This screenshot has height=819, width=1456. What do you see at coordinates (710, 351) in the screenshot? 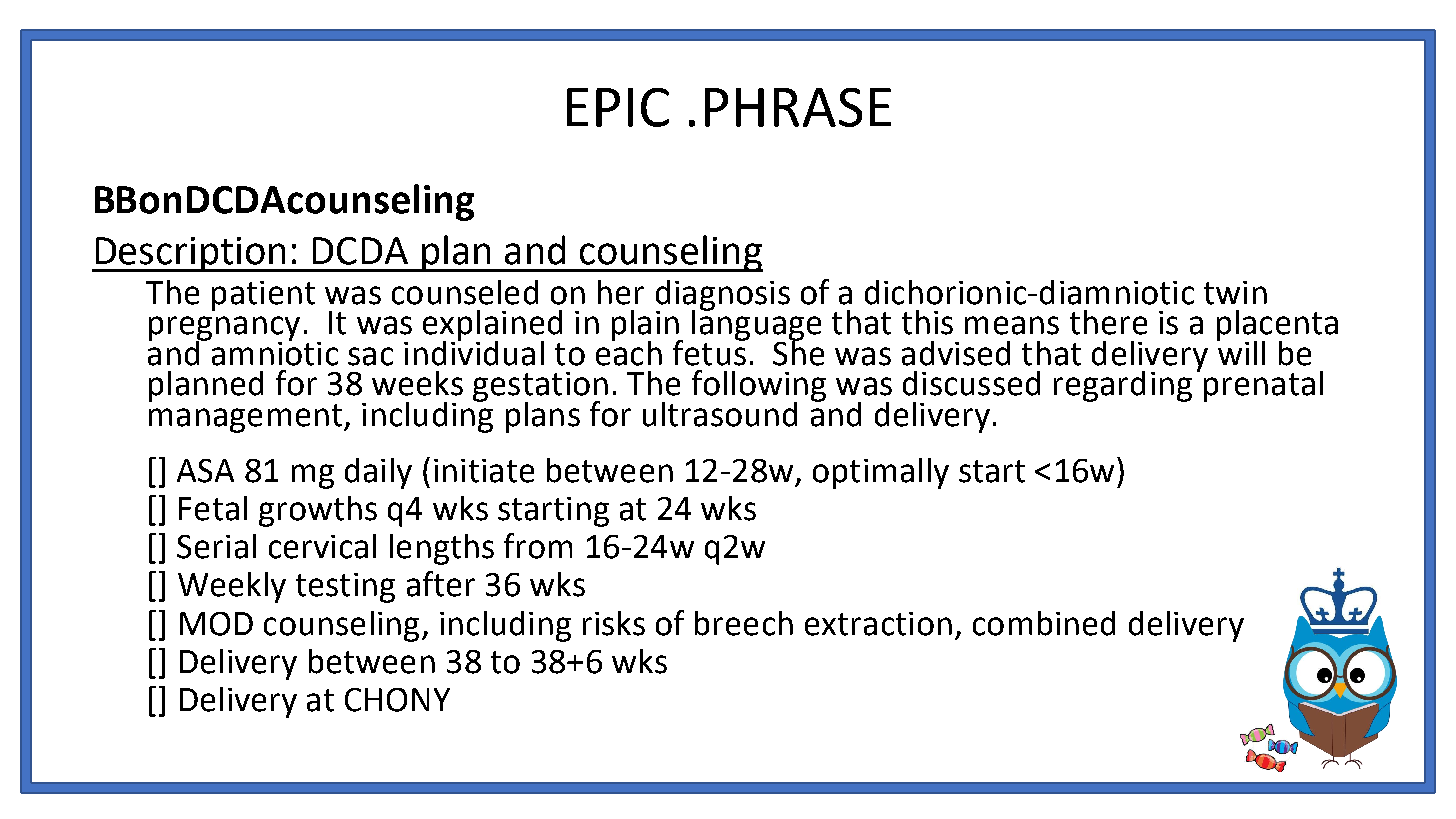
I see `fetus` at bounding box center [710, 351].
